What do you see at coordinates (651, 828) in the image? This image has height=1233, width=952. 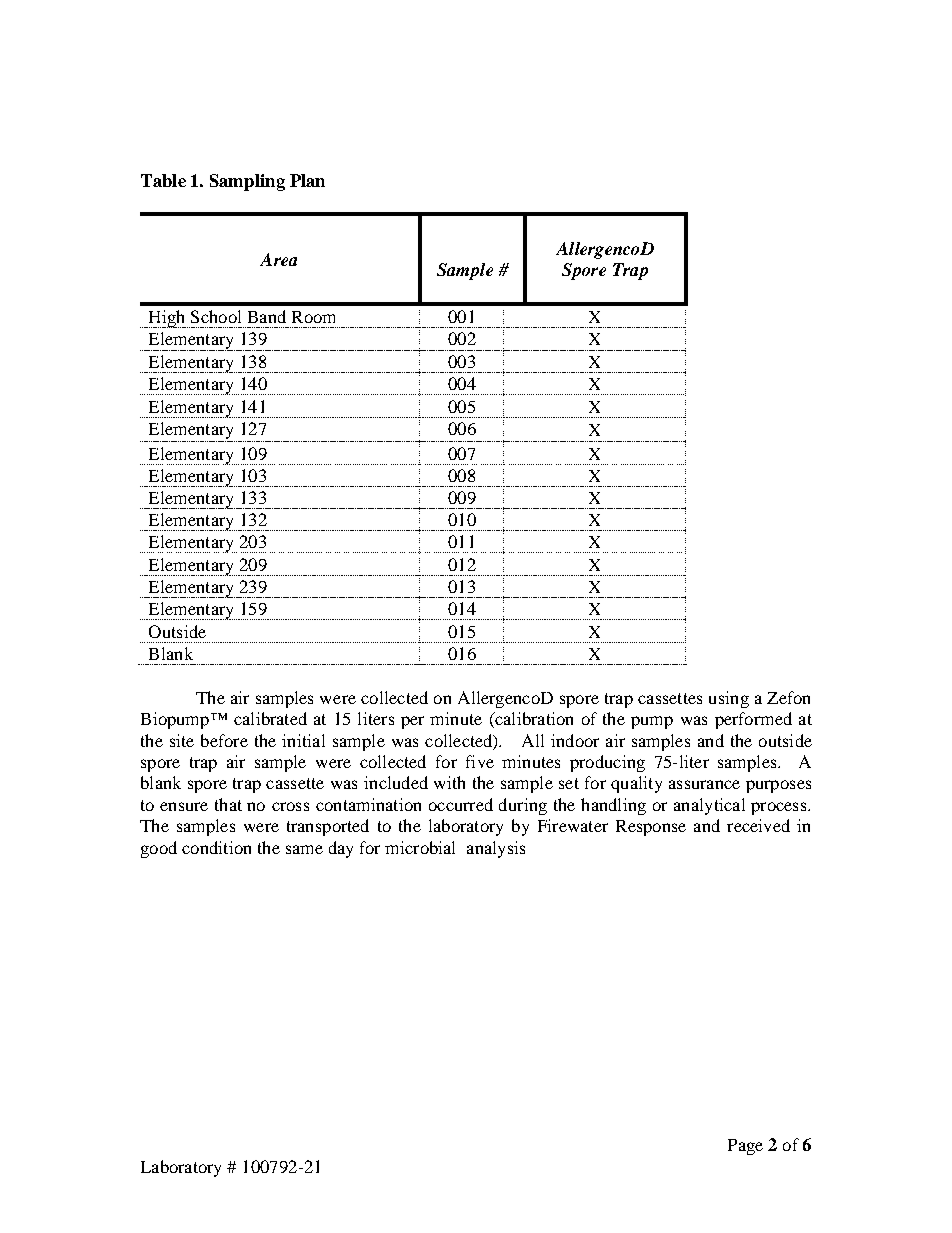 I see `Response` at bounding box center [651, 828].
